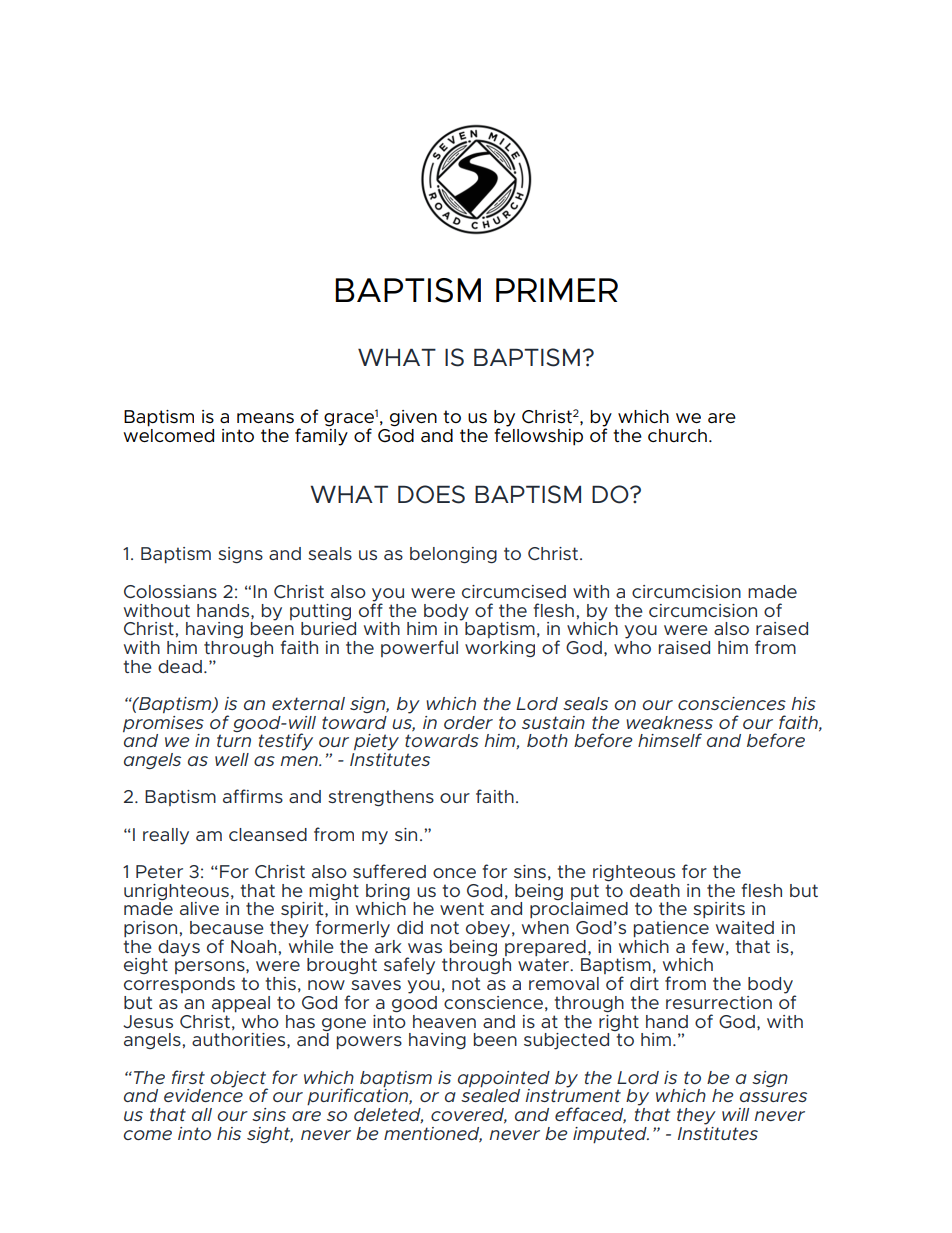  I want to click on evidence, so click(203, 1094).
